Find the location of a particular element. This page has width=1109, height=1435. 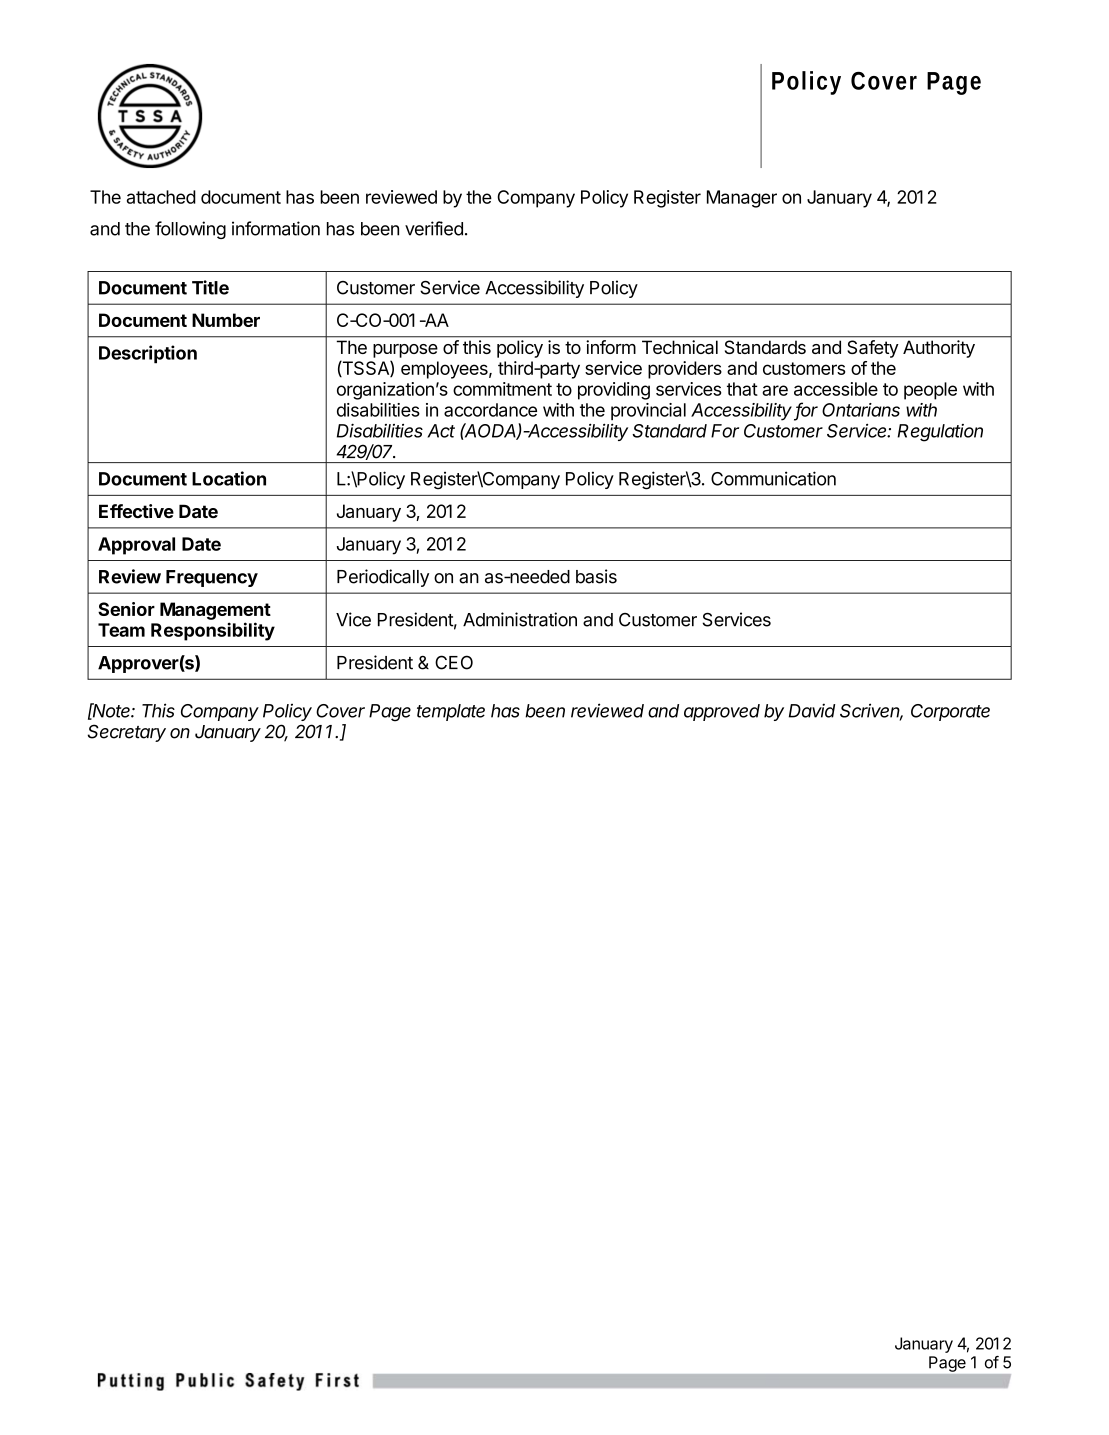

Number is located at coordinates (226, 320).
